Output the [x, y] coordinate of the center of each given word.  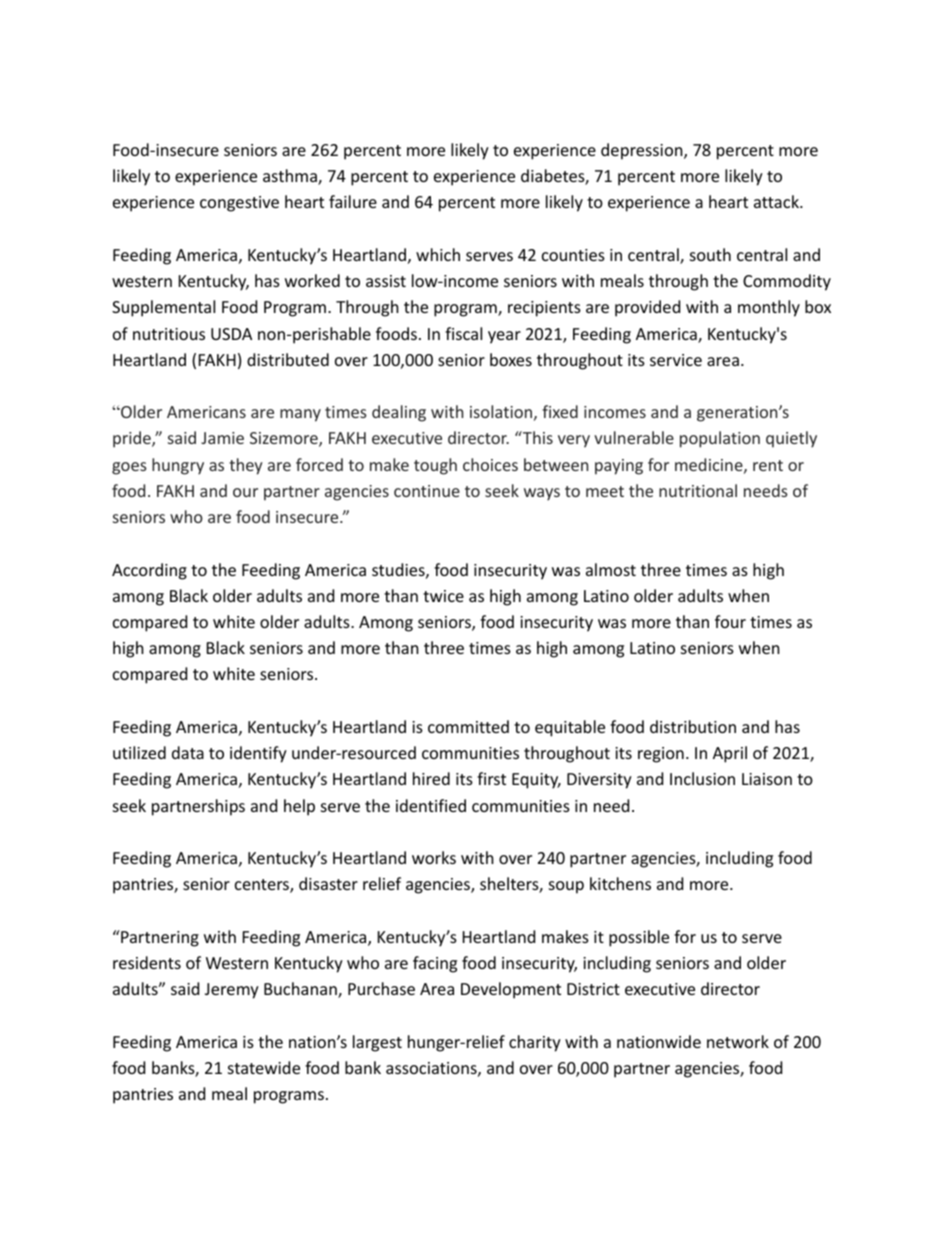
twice [443, 596]
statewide [264, 1067]
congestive [239, 204]
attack [777, 201]
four [730, 621]
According [149, 571]
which [438, 254]
